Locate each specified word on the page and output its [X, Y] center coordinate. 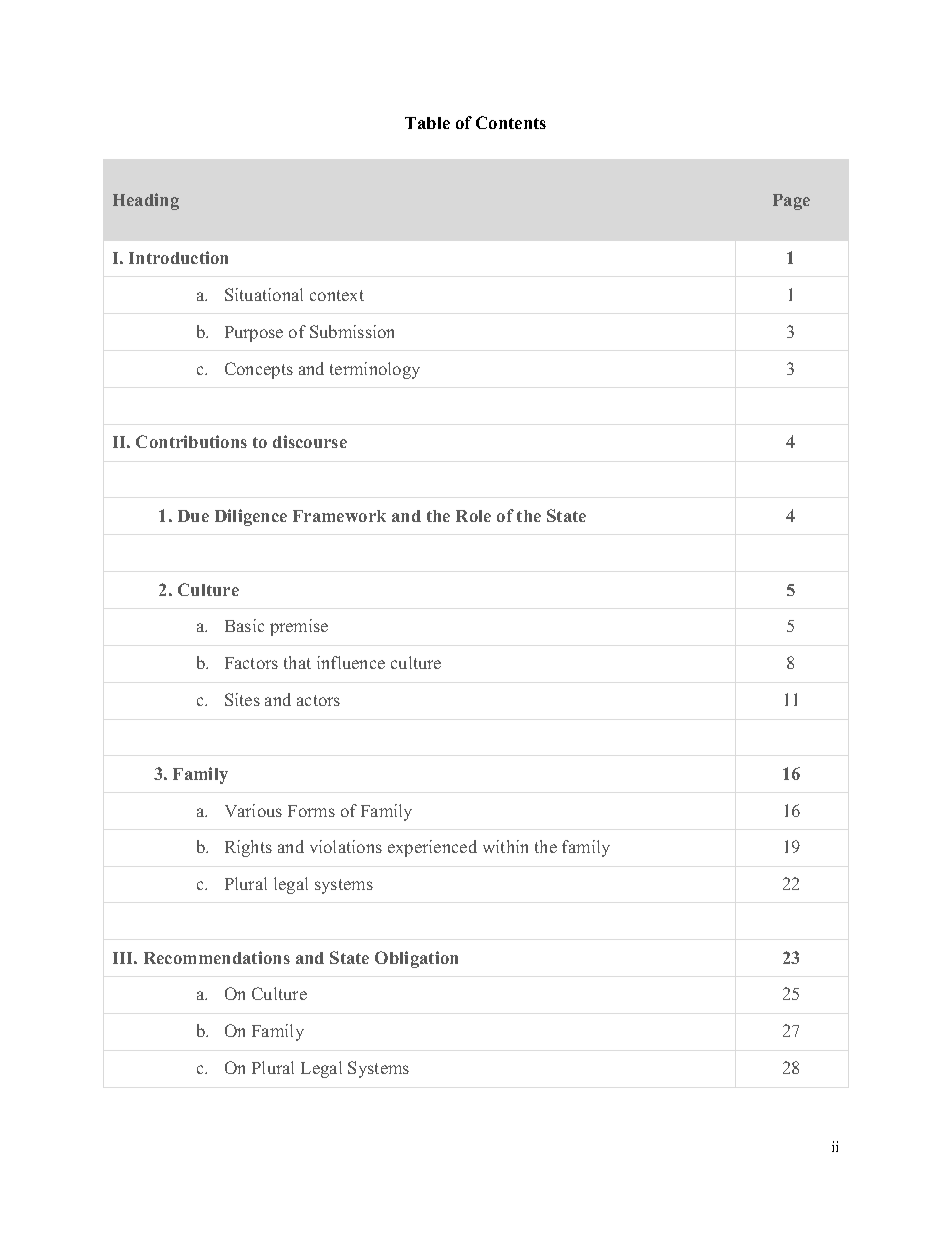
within [505, 846]
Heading [146, 201]
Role [473, 516]
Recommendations [217, 957]
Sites [242, 699]
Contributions [191, 441]
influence [351, 662]
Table [427, 123]
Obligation [416, 959]
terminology [375, 370]
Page [791, 202]
